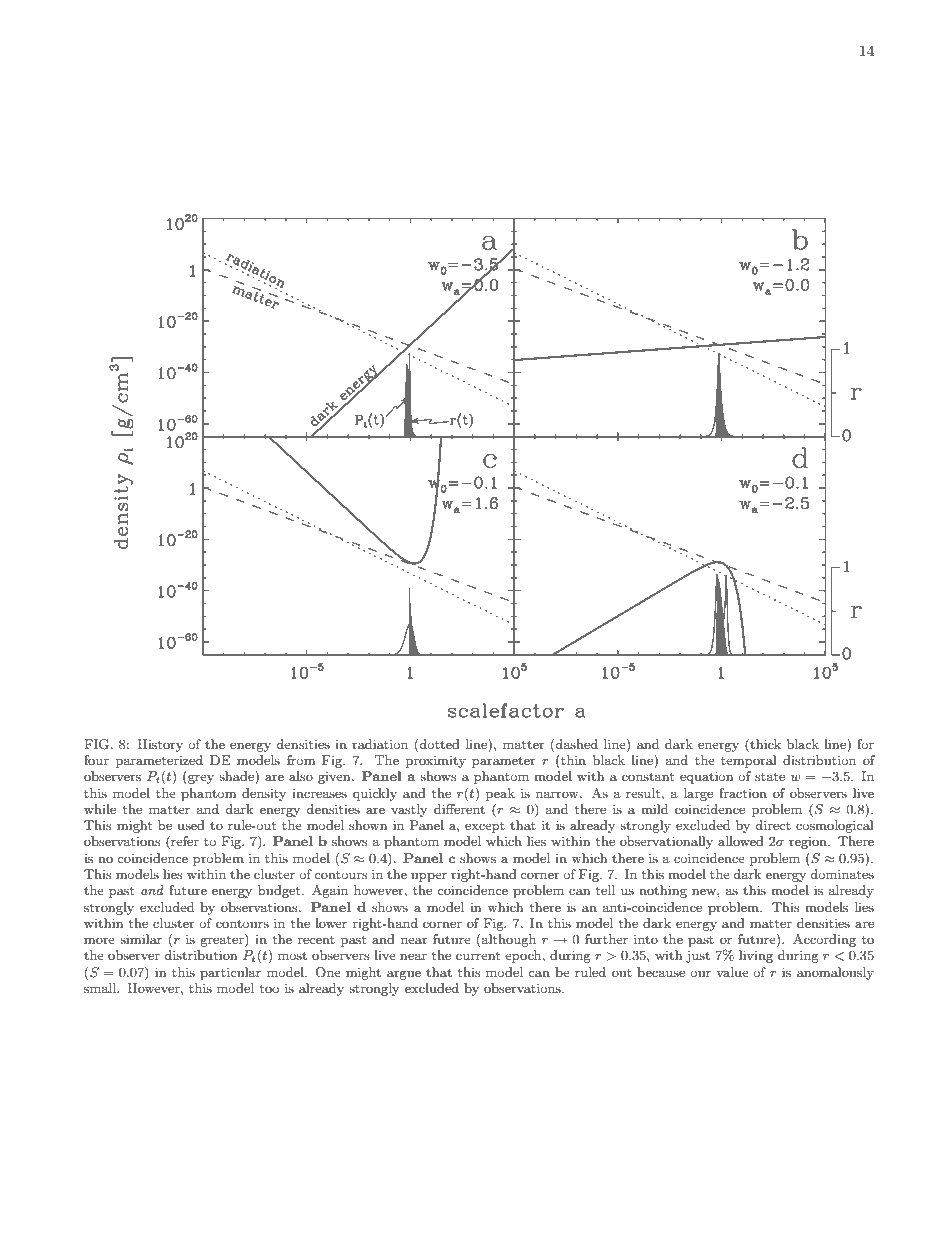 The height and width of the screenshot is (1233, 952). What do you see at coordinates (842, 874) in the screenshot?
I see `dominates` at bounding box center [842, 874].
